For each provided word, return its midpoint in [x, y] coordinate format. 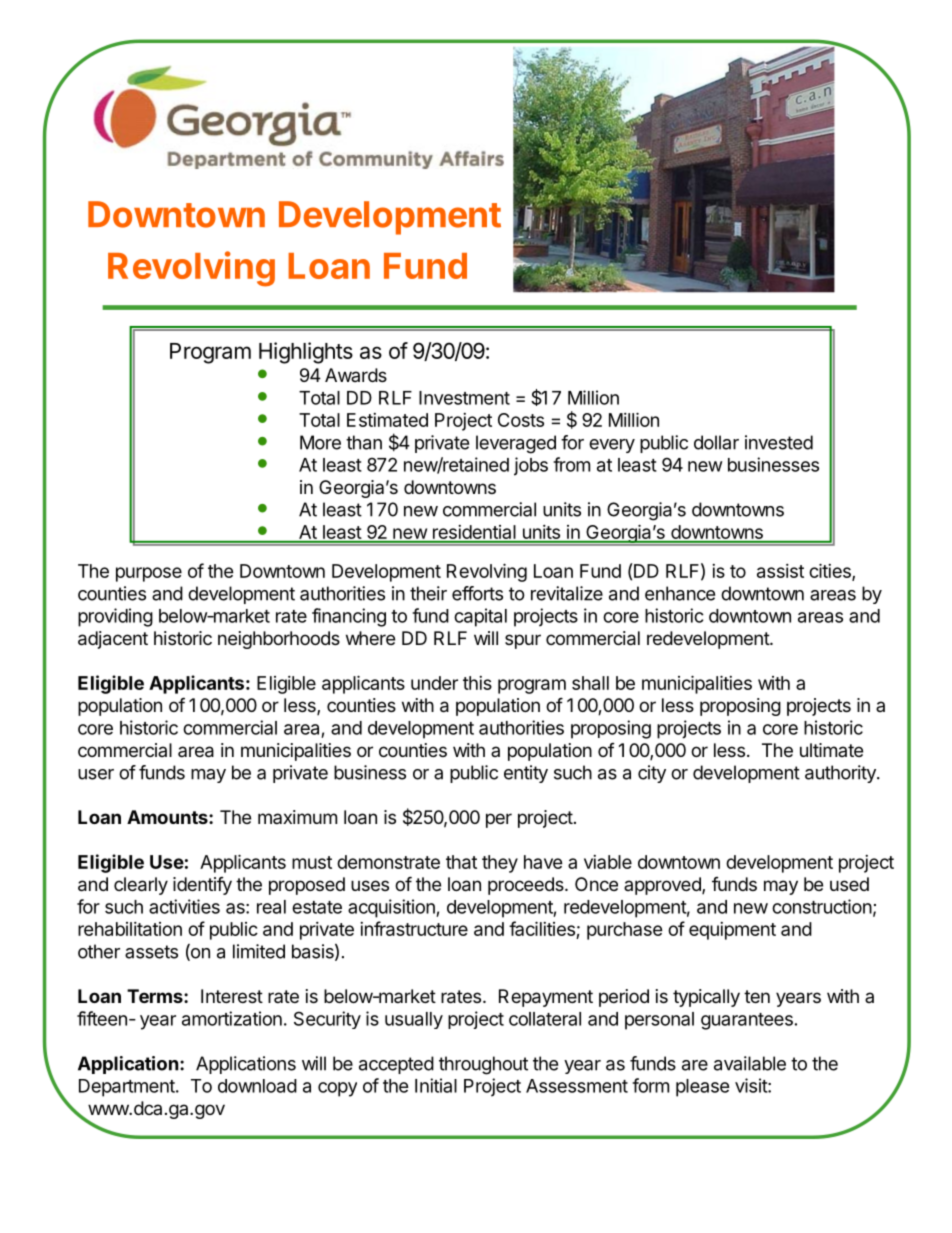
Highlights [306, 353]
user [96, 774]
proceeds [527, 886]
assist [780, 571]
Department [127, 1088]
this [477, 683]
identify [202, 886]
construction [822, 906]
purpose [149, 574]
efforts [477, 593]
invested [779, 442]
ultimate [831, 750]
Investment [464, 398]
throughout [483, 1065]
